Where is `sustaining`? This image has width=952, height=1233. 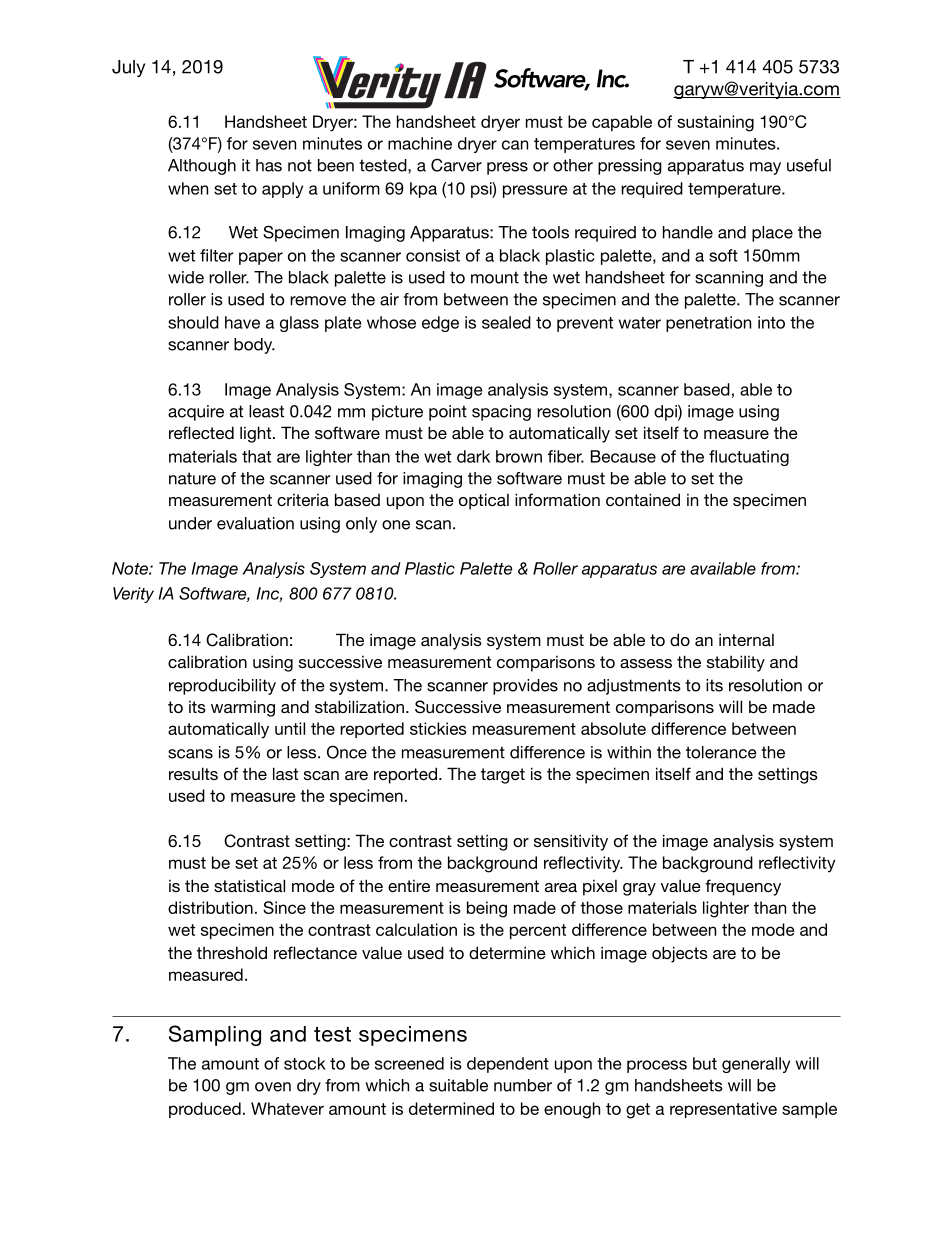
sustaining is located at coordinates (715, 123).
